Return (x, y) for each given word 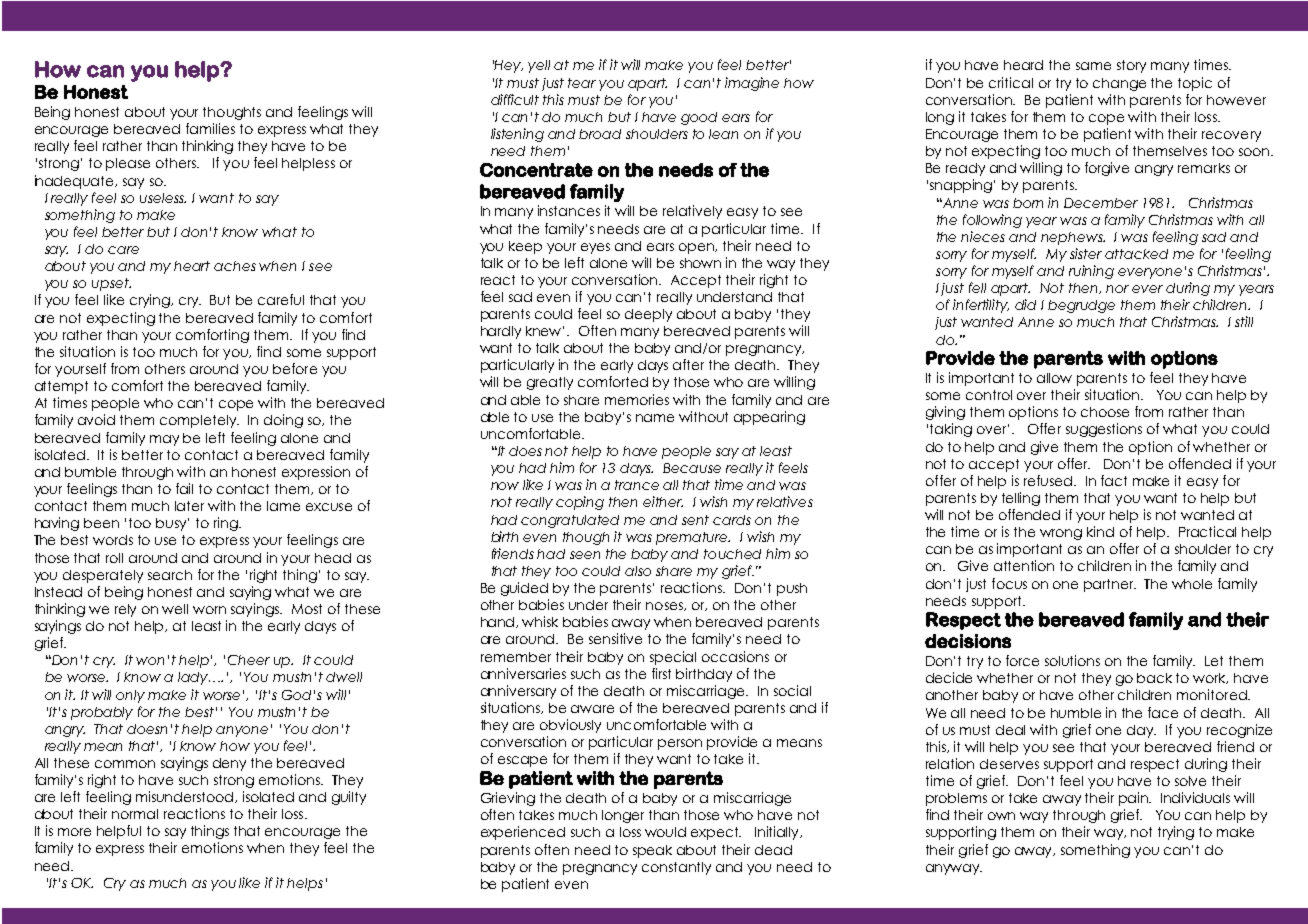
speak (652, 851)
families (210, 128)
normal (135, 814)
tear (582, 83)
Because (692, 468)
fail (184, 488)
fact (1114, 480)
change (1119, 84)
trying (1176, 833)
